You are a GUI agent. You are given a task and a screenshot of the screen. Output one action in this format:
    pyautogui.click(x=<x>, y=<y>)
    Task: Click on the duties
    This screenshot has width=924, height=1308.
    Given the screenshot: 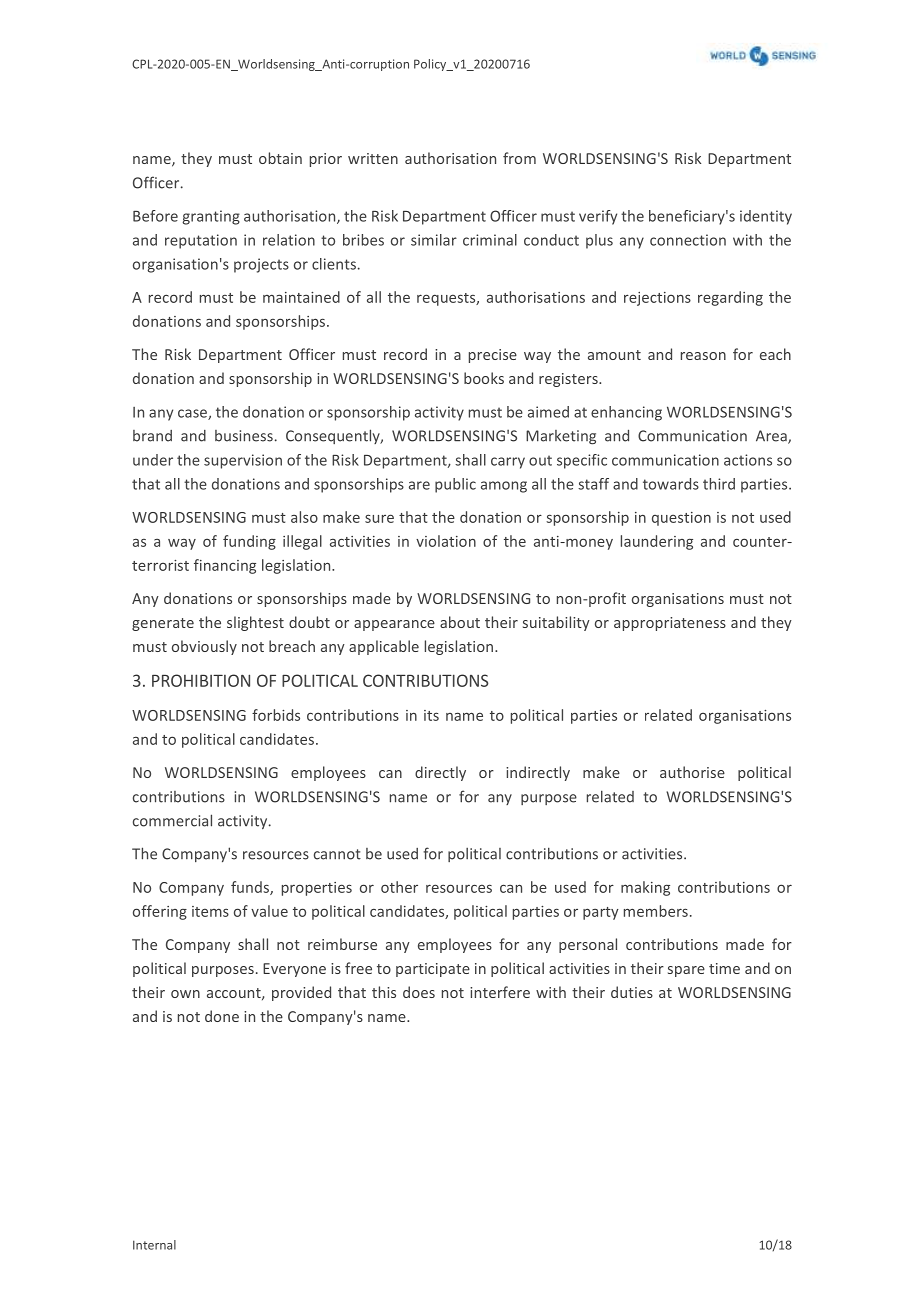 What is the action you would take?
    pyautogui.click(x=632, y=992)
